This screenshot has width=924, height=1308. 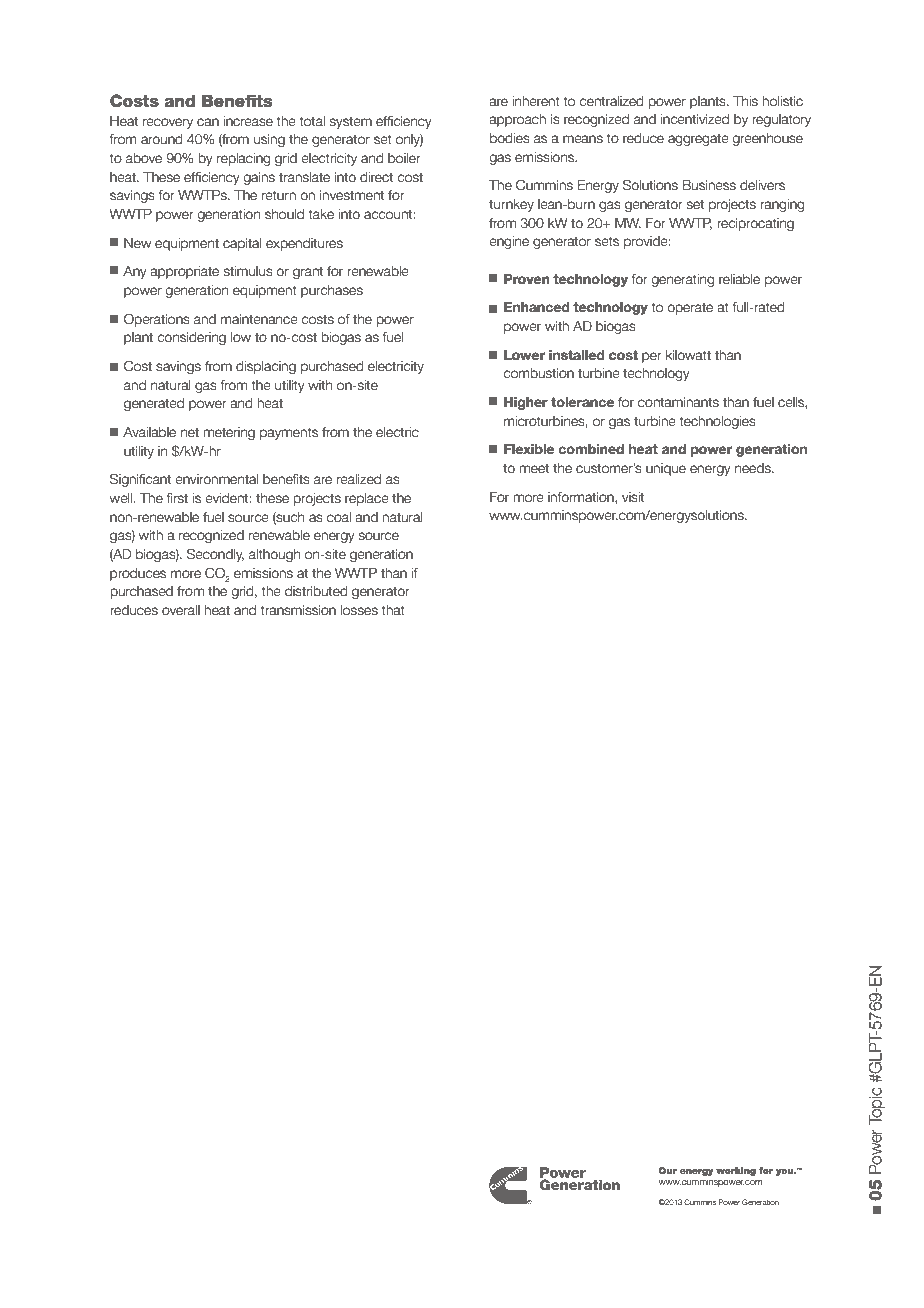 I want to click on recovery, so click(x=168, y=123).
